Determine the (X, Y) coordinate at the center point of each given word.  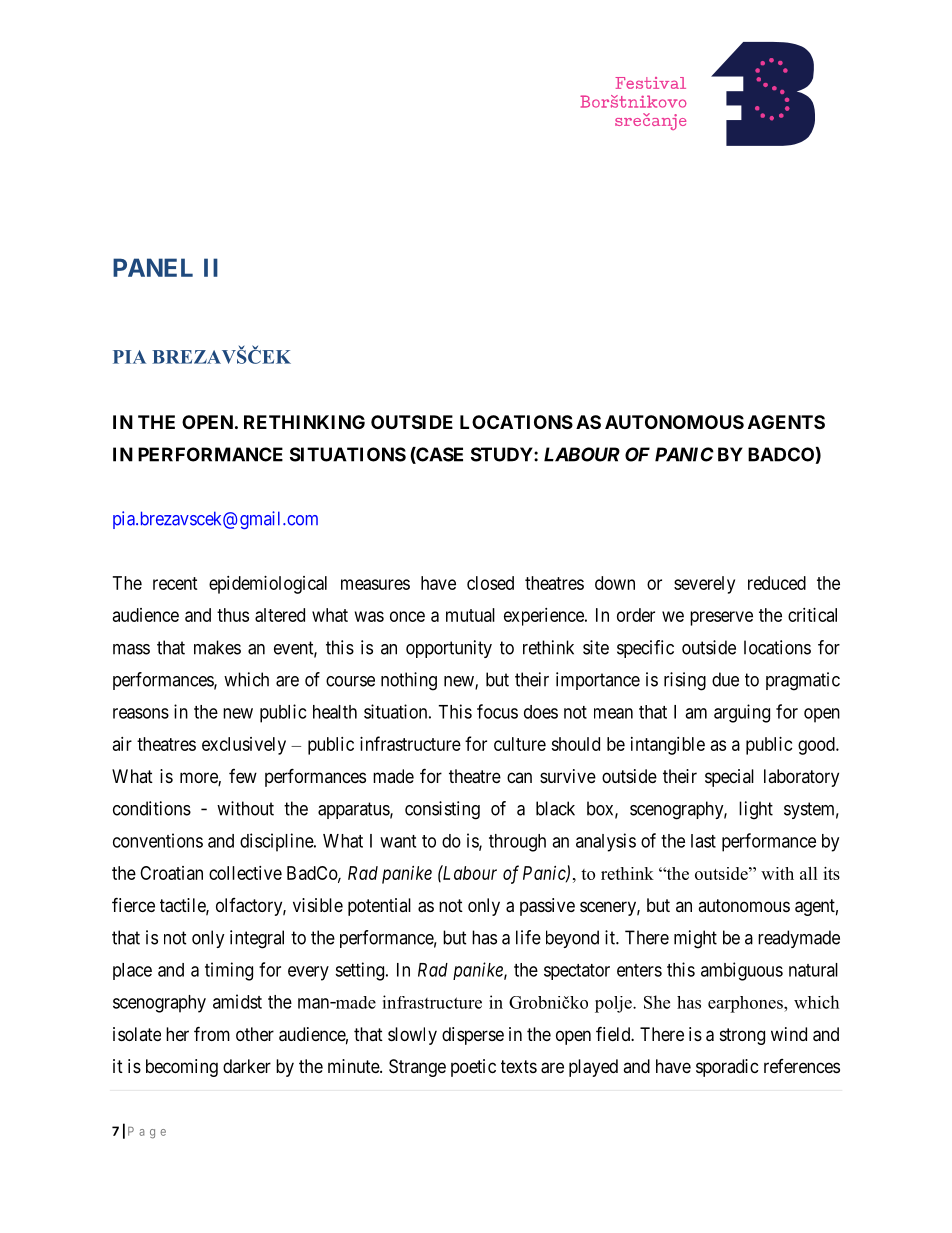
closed (490, 583)
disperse (473, 1036)
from (212, 1033)
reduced (777, 583)
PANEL (153, 267)
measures (375, 584)
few (243, 776)
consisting (442, 810)
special (729, 778)
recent (175, 583)
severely (704, 585)
